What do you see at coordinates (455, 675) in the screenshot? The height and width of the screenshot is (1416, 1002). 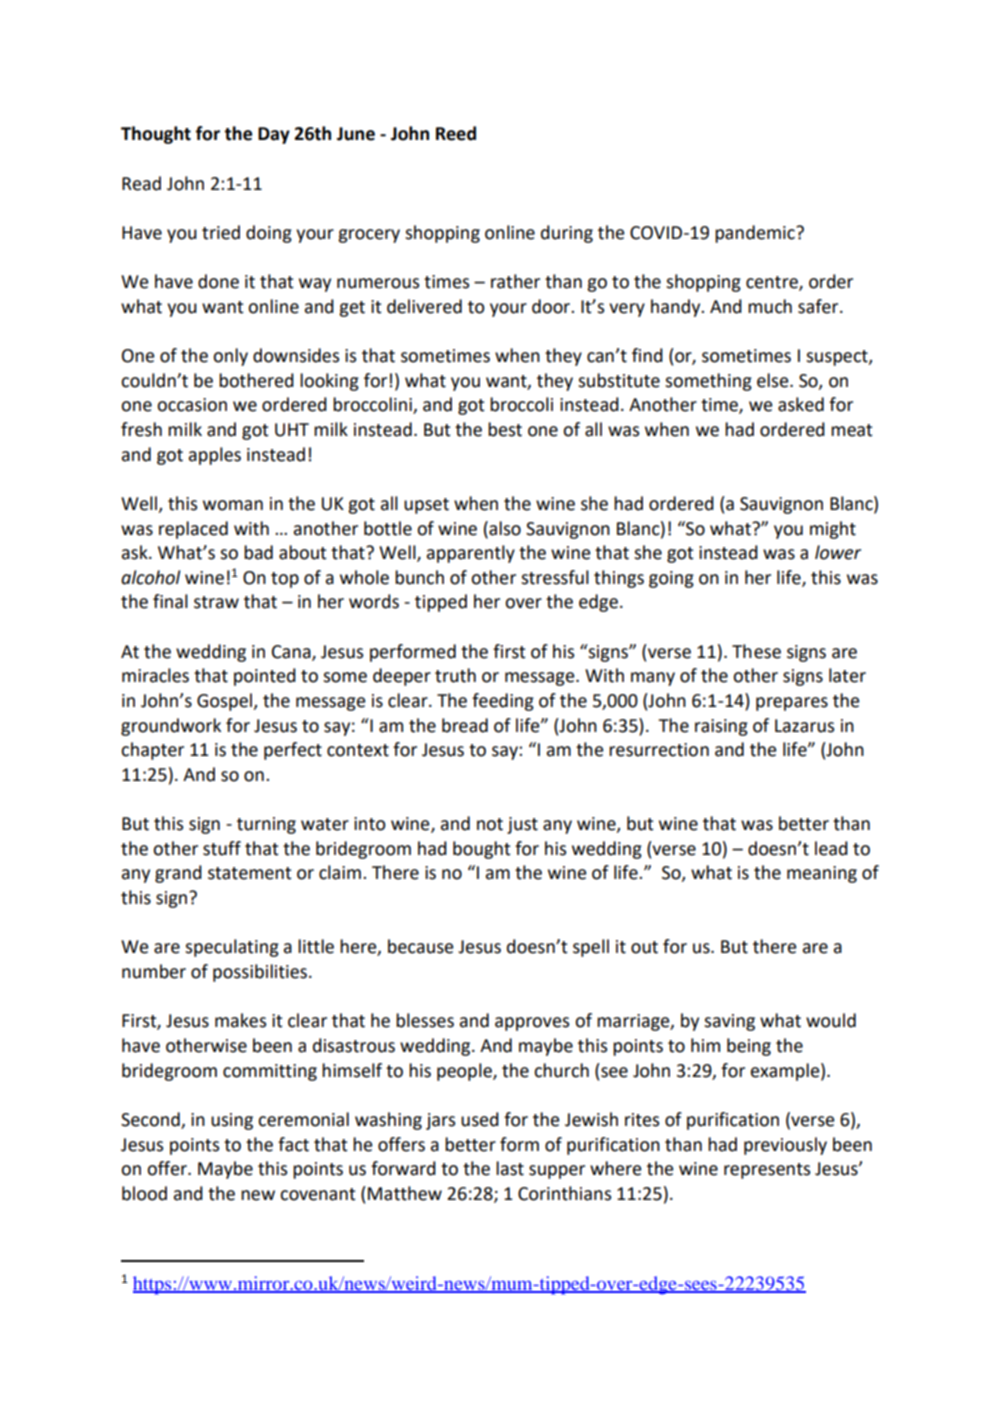 I see `truth` at bounding box center [455, 675].
